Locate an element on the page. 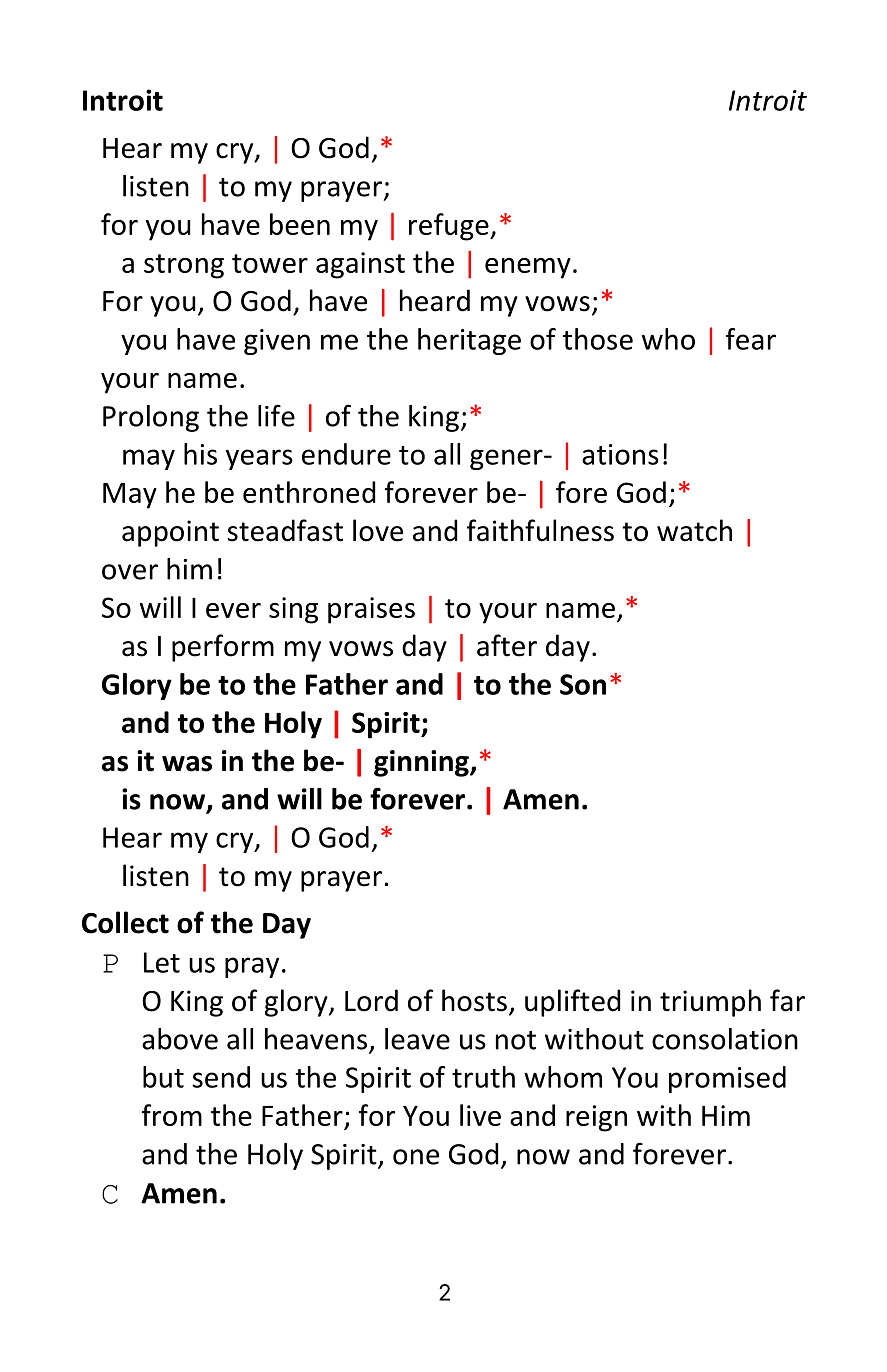  strong is located at coordinates (184, 266).
